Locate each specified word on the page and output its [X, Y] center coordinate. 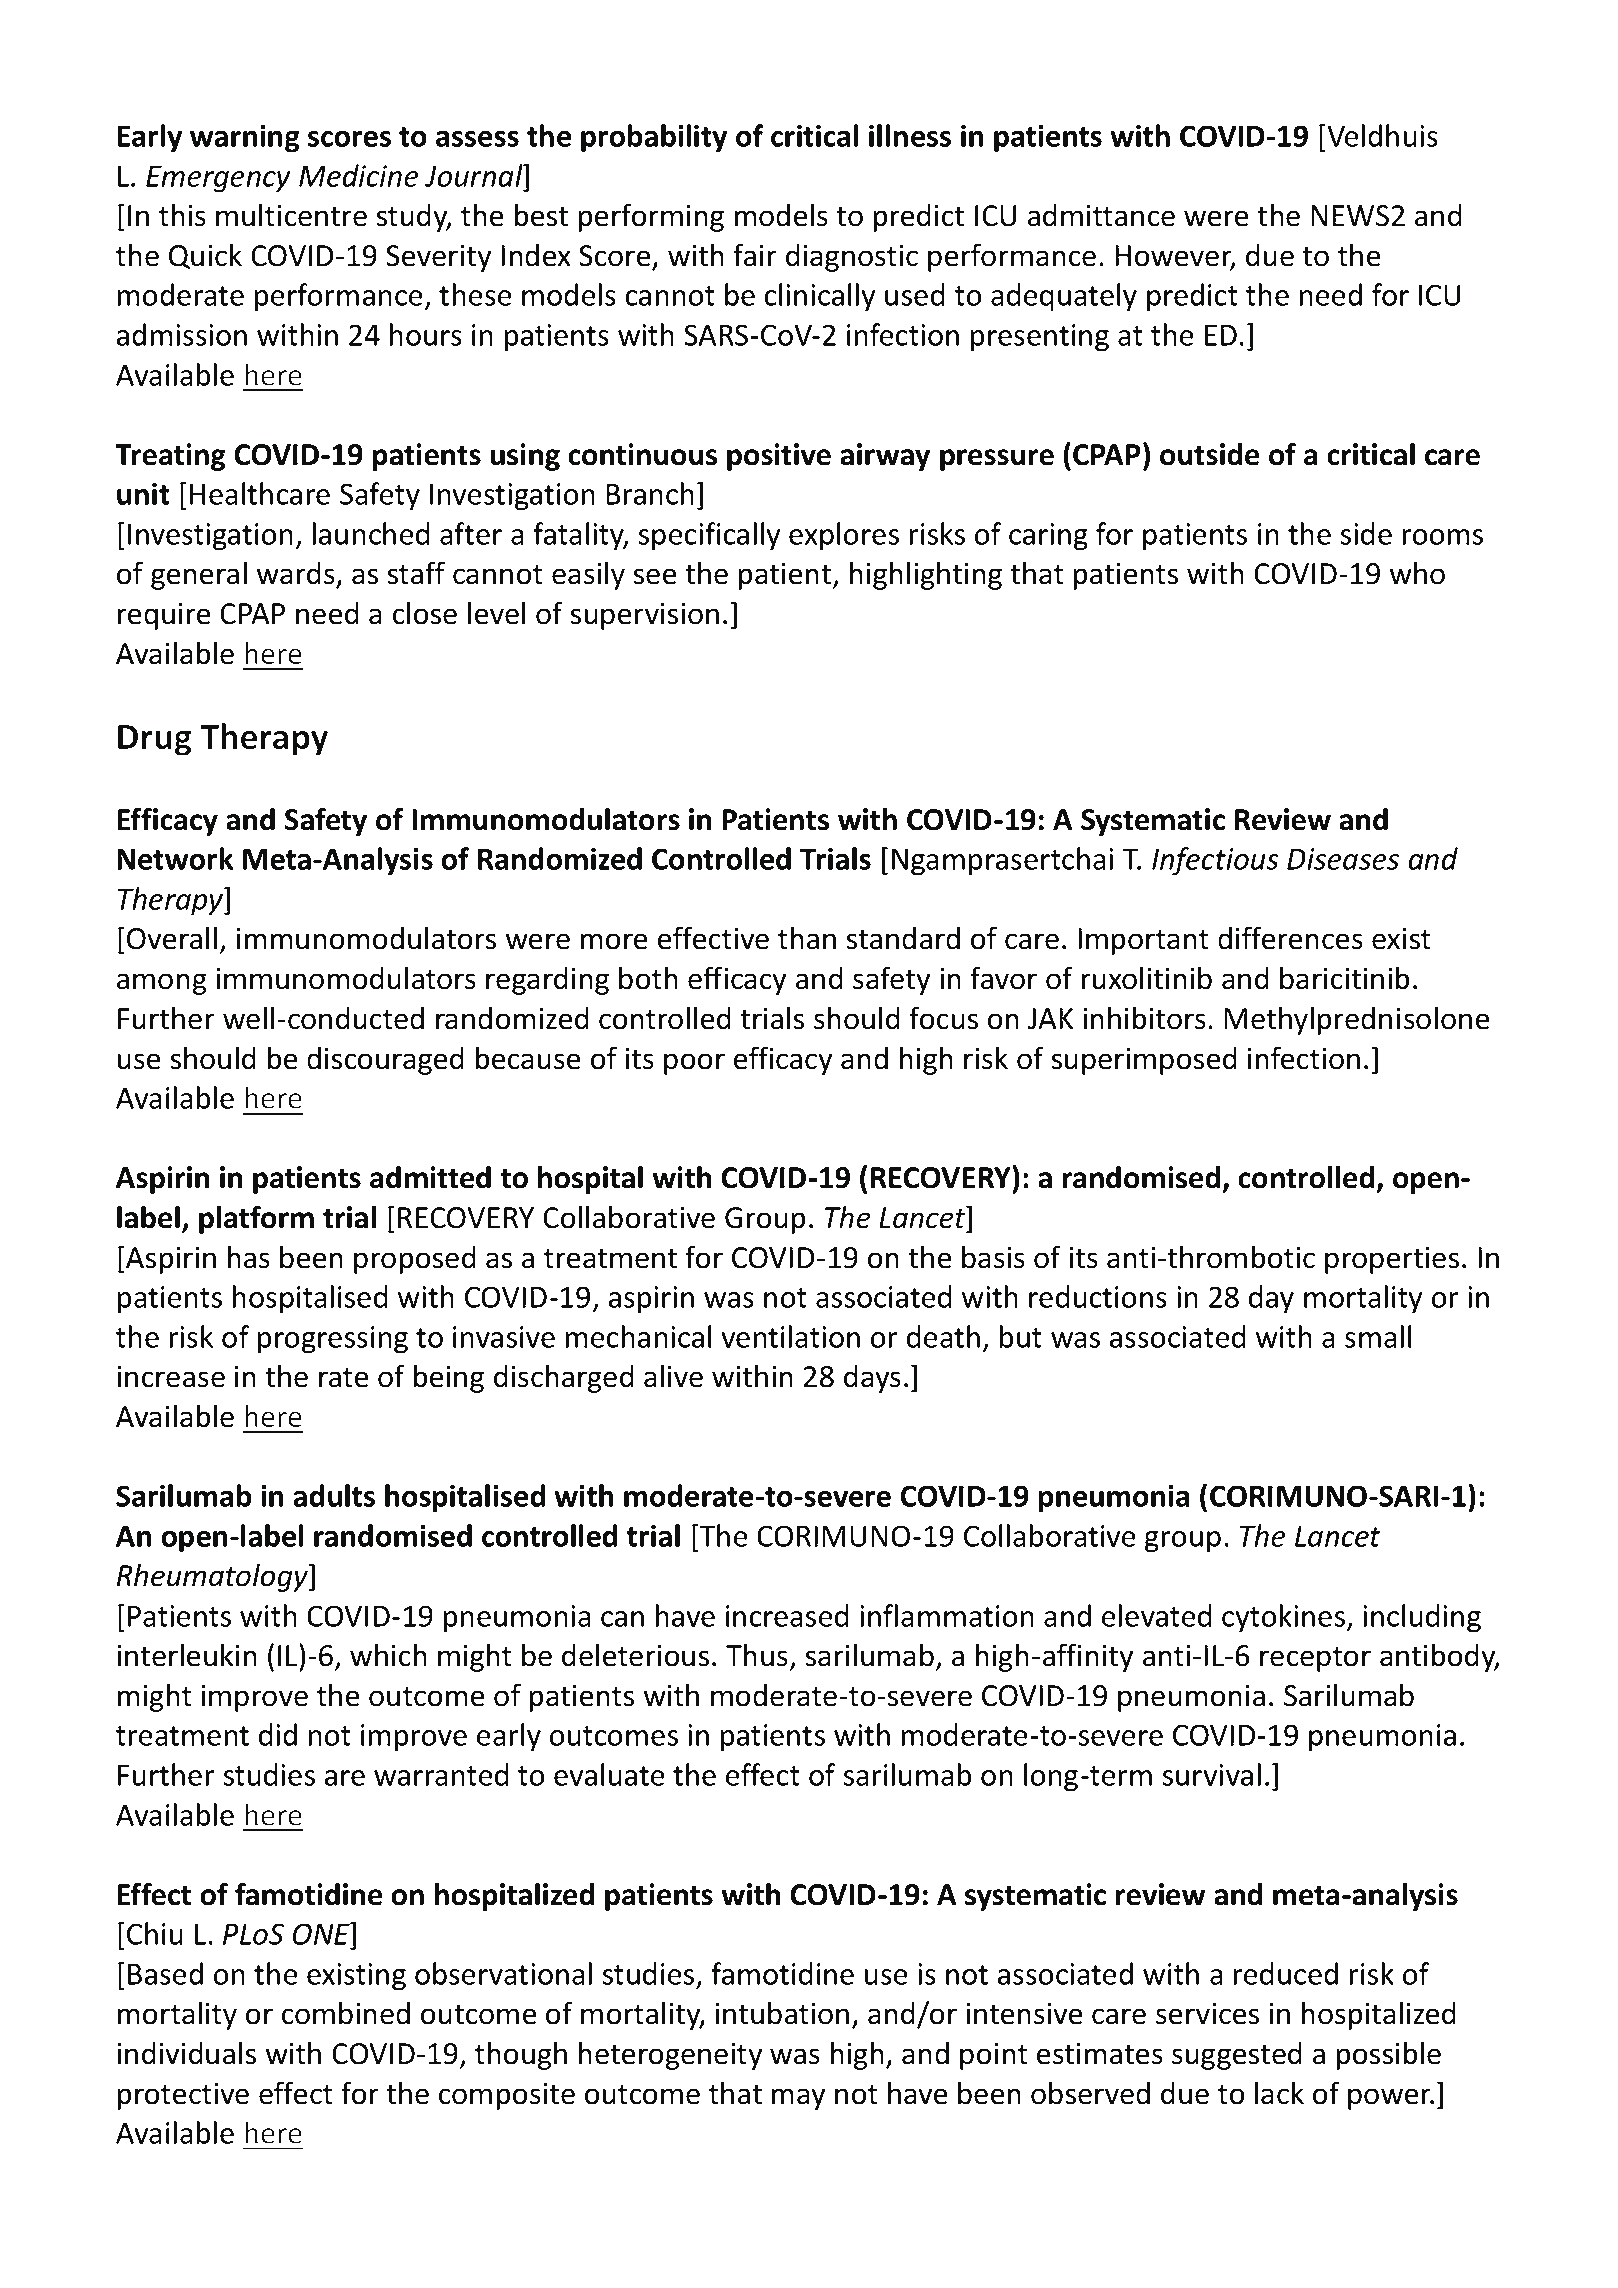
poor [694, 1064]
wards [296, 573]
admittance [1101, 215]
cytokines [1284, 1618]
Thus [757, 1655]
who [1417, 573]
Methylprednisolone [1357, 1020]
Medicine [359, 175]
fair [755, 255]
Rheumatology [213, 1577]
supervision [644, 616]
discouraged [385, 1061]
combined [346, 2013]
